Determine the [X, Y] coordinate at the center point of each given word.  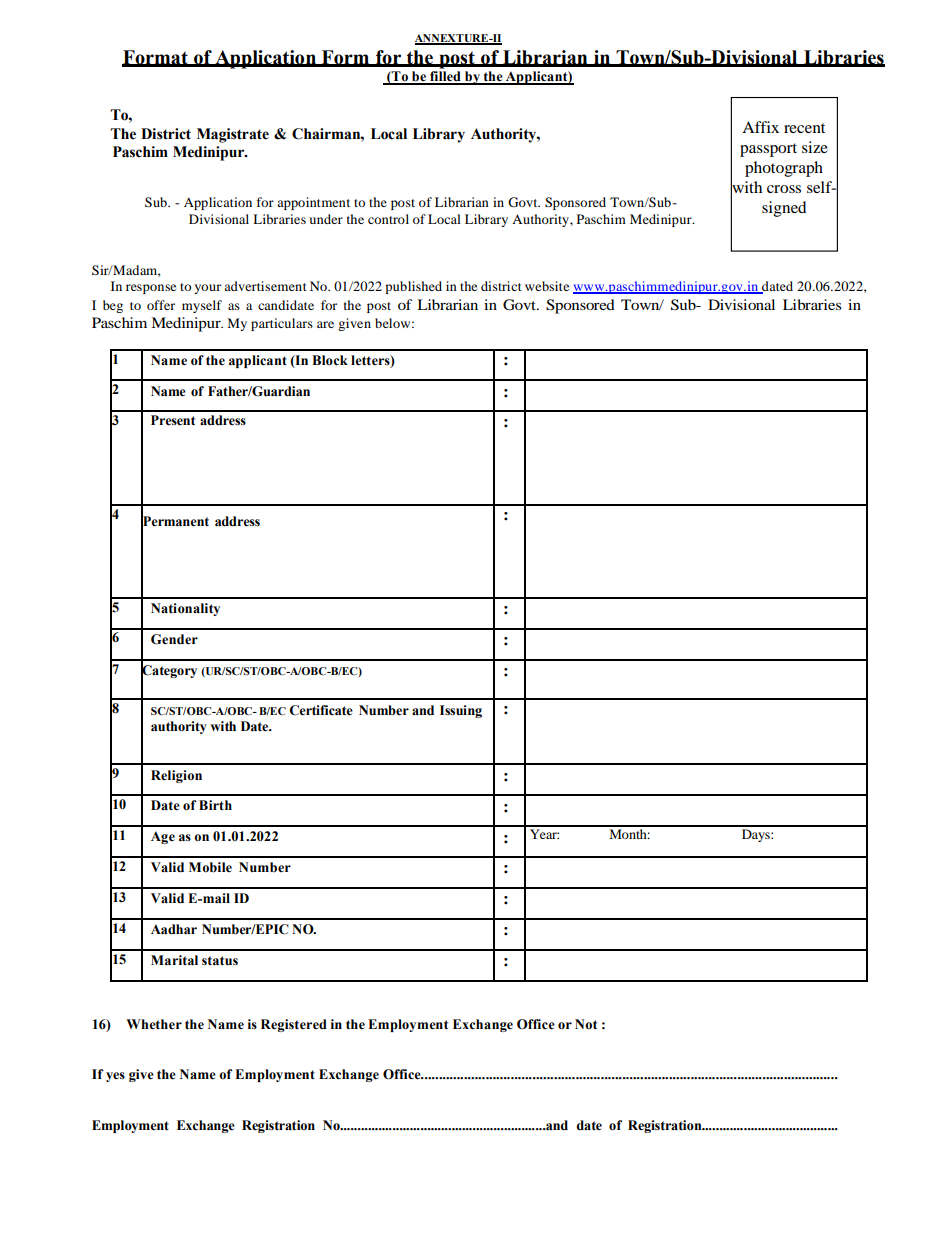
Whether [154, 1024]
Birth [215, 805]
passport [768, 150]
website [547, 286]
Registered [294, 1025]
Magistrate [233, 135]
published [413, 287]
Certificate [321, 710]
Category [169, 671]
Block [330, 360]
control [388, 219]
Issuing [461, 711]
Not [586, 1024]
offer [161, 305]
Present [173, 420]
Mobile [210, 867]
